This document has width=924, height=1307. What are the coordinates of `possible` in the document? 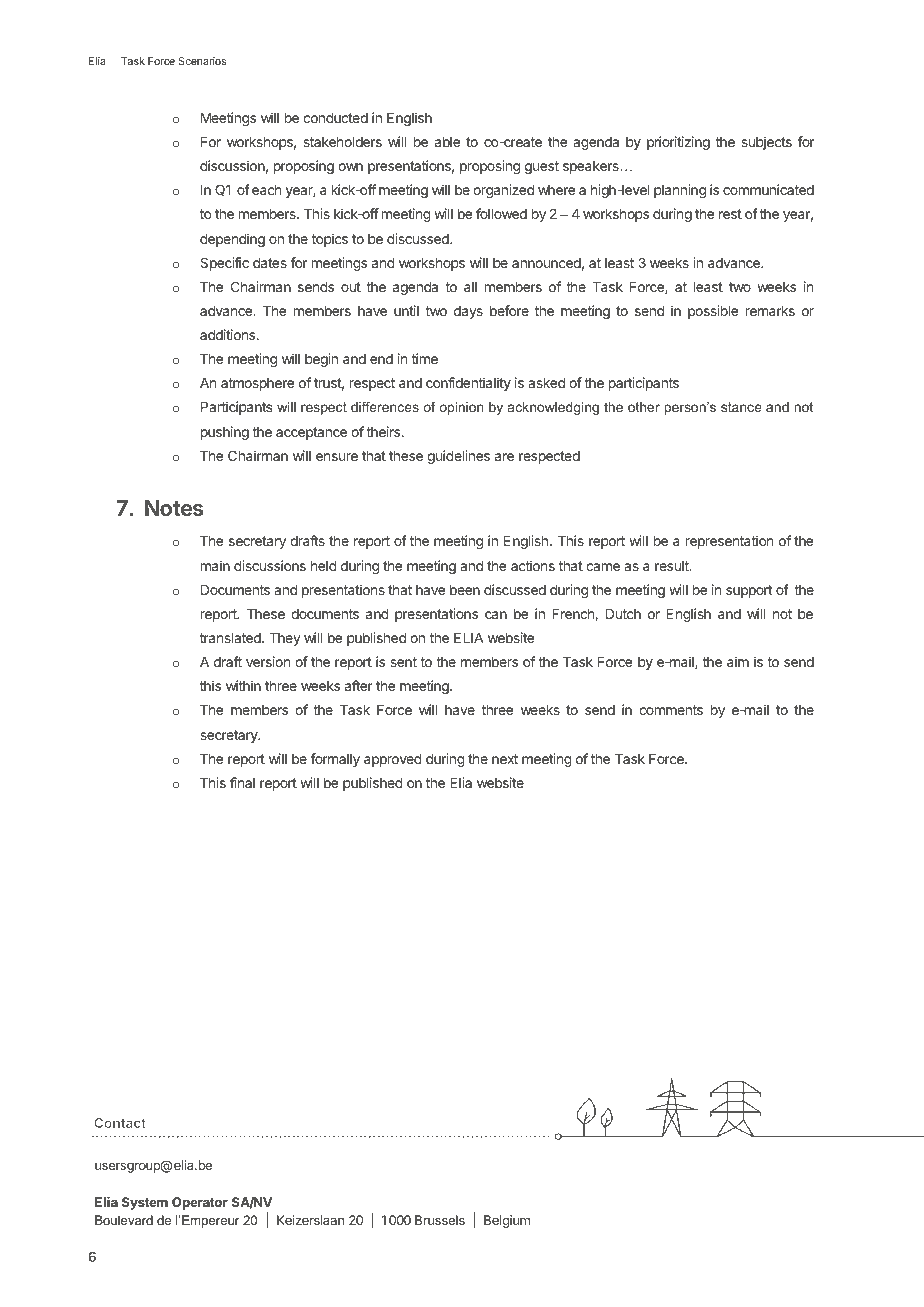 It's located at (713, 312).
